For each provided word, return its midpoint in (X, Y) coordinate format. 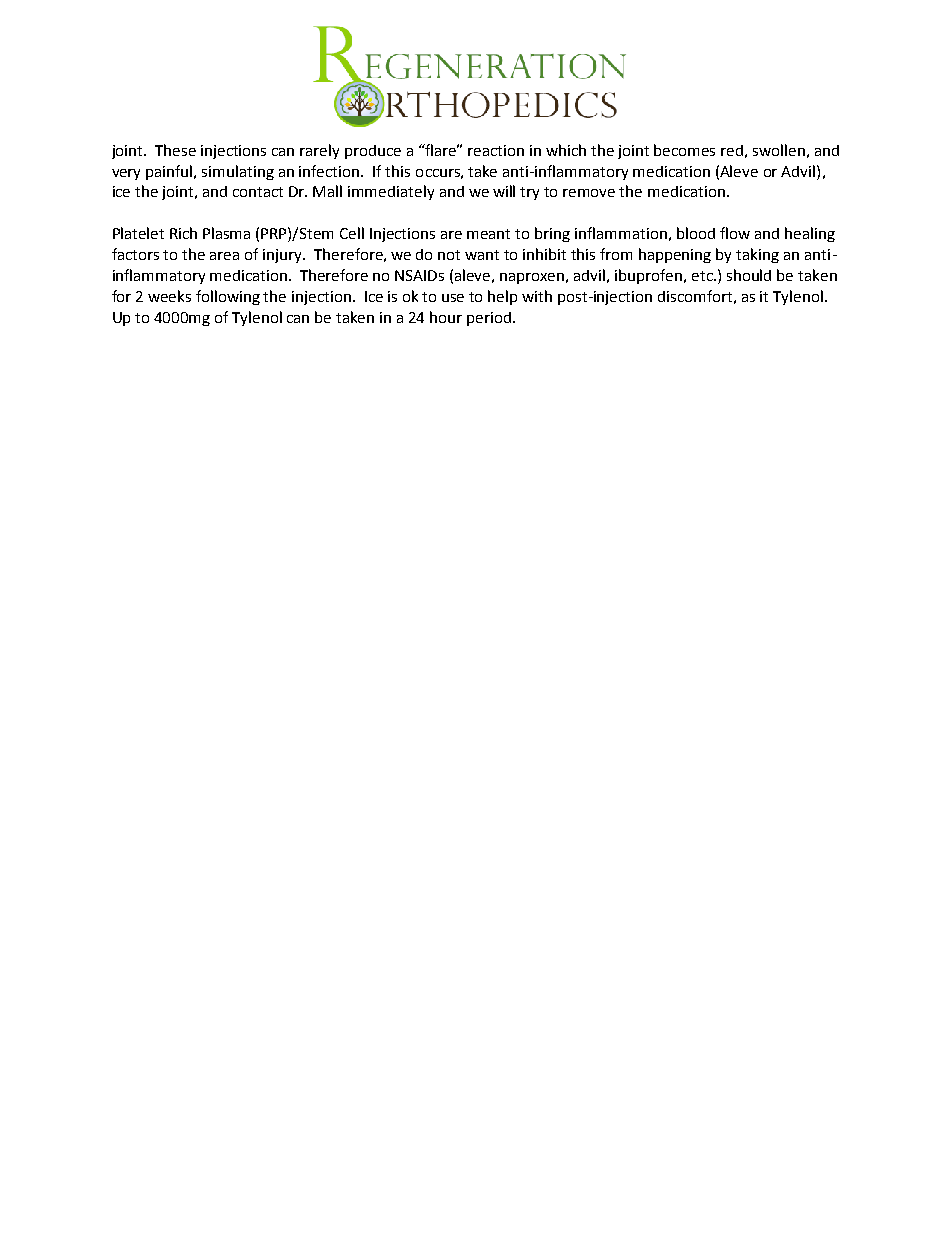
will (504, 191)
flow (735, 233)
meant (488, 234)
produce (373, 152)
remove (589, 193)
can (298, 319)
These (175, 150)
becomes (684, 150)
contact (258, 192)
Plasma (226, 233)
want (482, 255)
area (224, 256)
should (749, 275)
